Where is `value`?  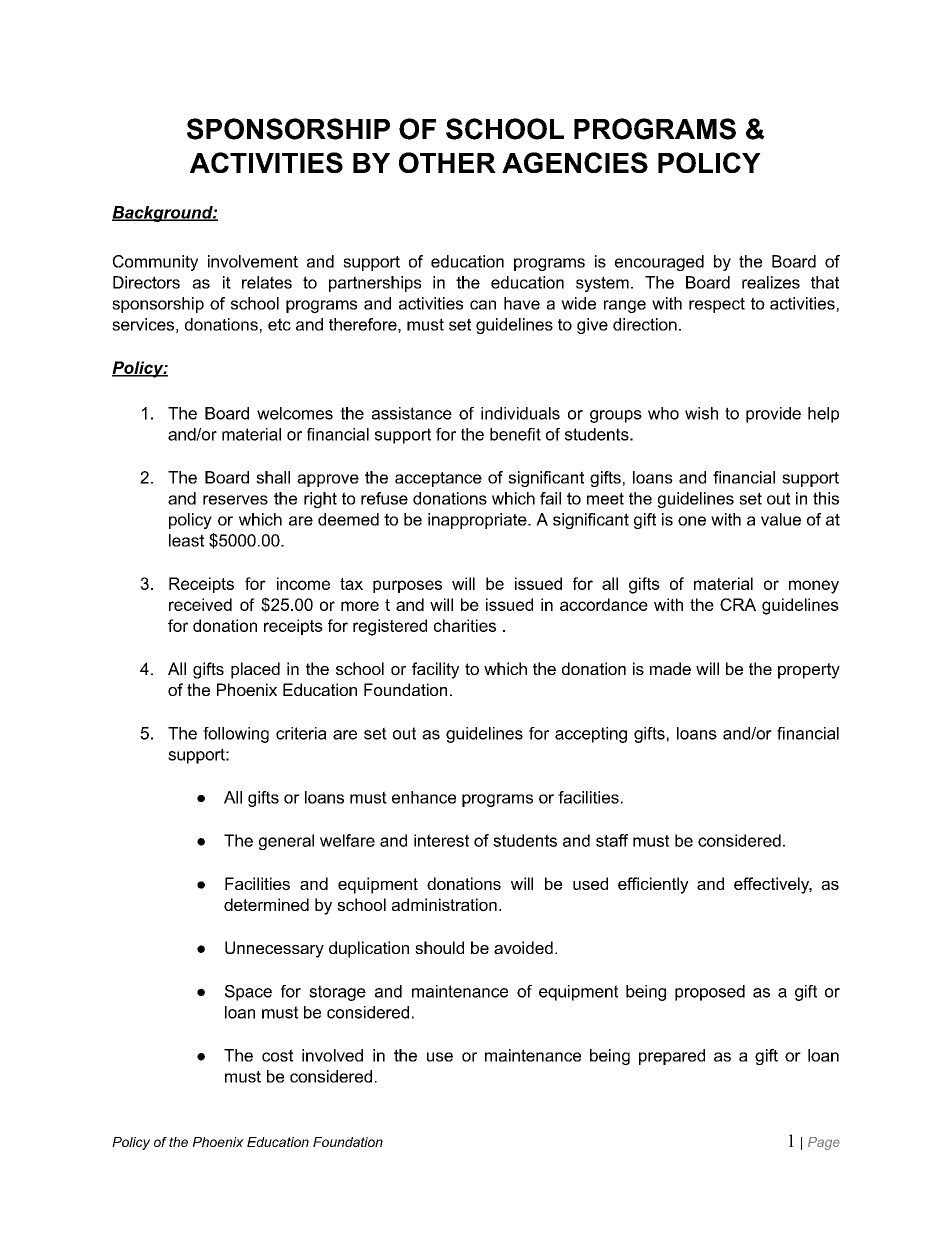
value is located at coordinates (781, 519).
